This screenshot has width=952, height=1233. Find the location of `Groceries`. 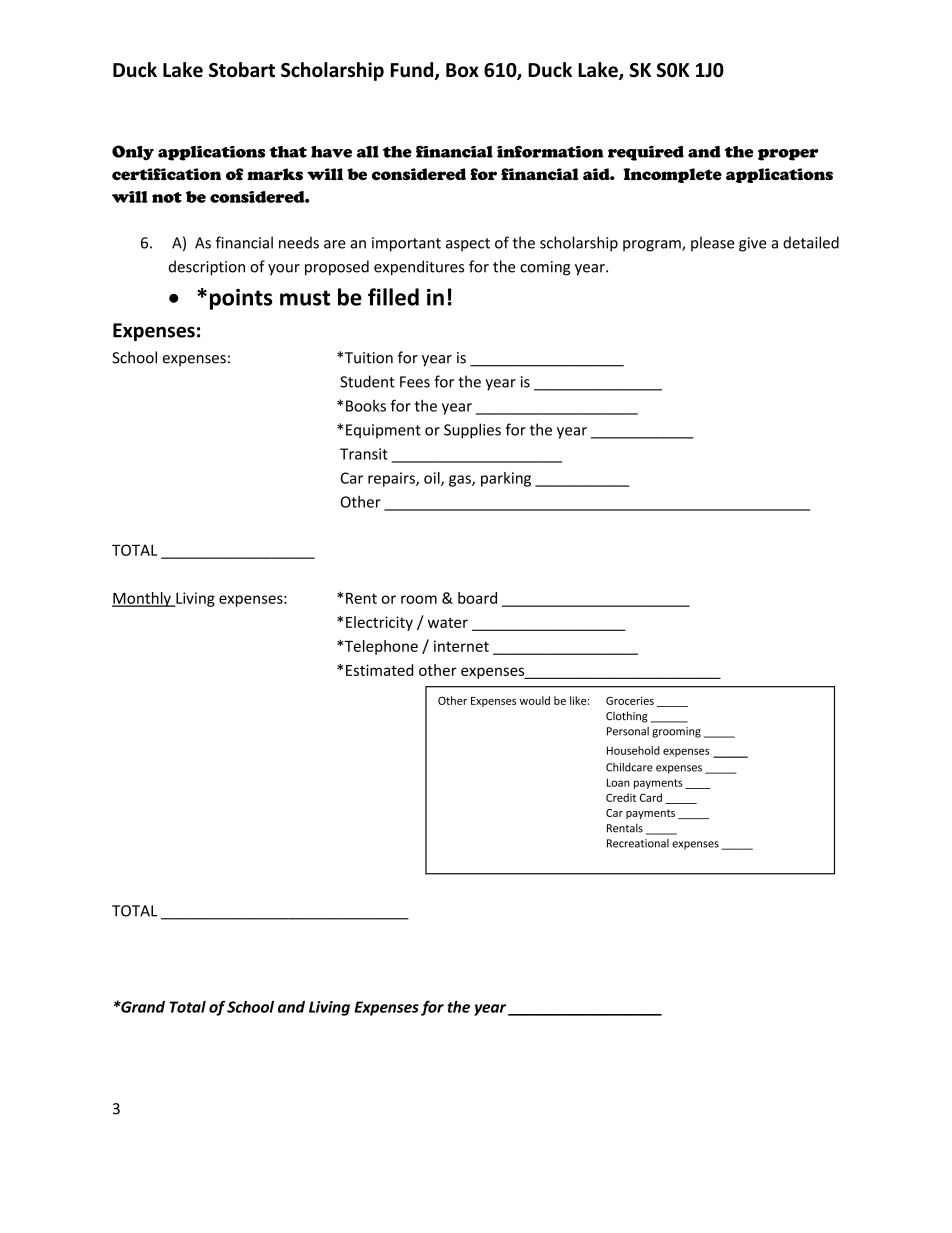

Groceries is located at coordinates (630, 700).
